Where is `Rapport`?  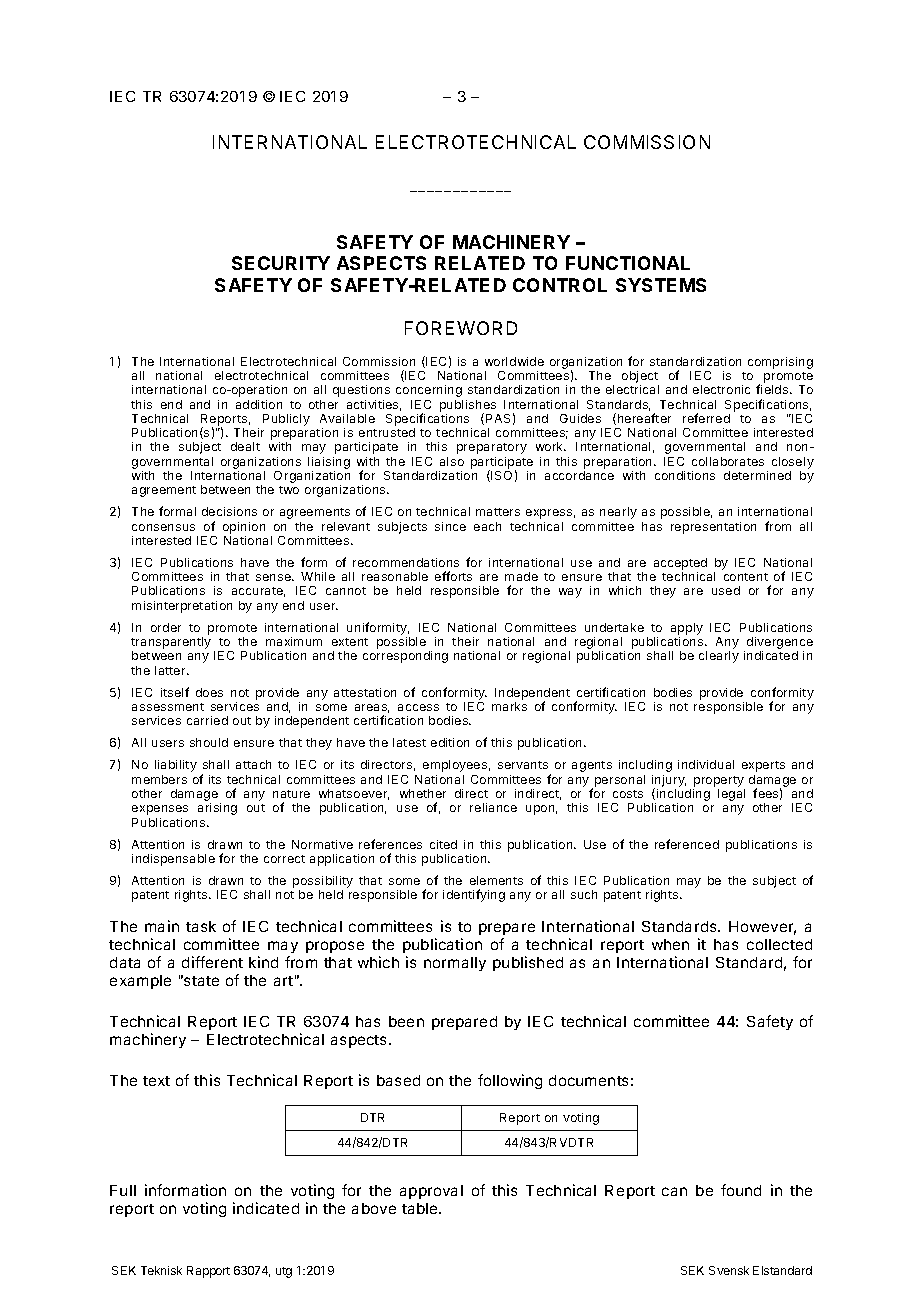 Rapport is located at coordinates (208, 1272).
